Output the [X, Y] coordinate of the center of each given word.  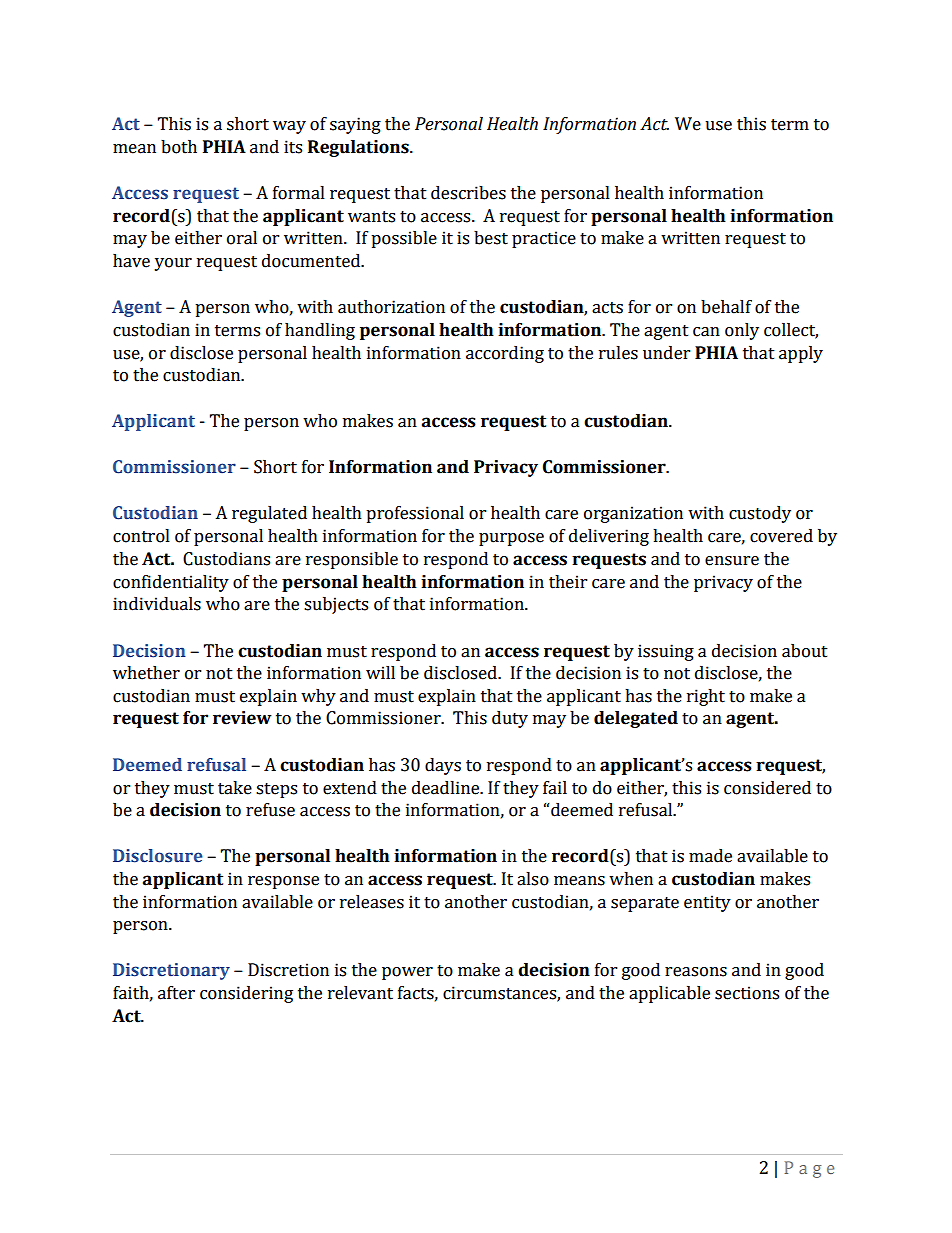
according [505, 354]
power [407, 973]
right [706, 697]
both [179, 147]
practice [544, 239]
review [242, 718]
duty [510, 719]
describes [468, 193]
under [666, 353]
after [176, 993]
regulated [269, 514]
